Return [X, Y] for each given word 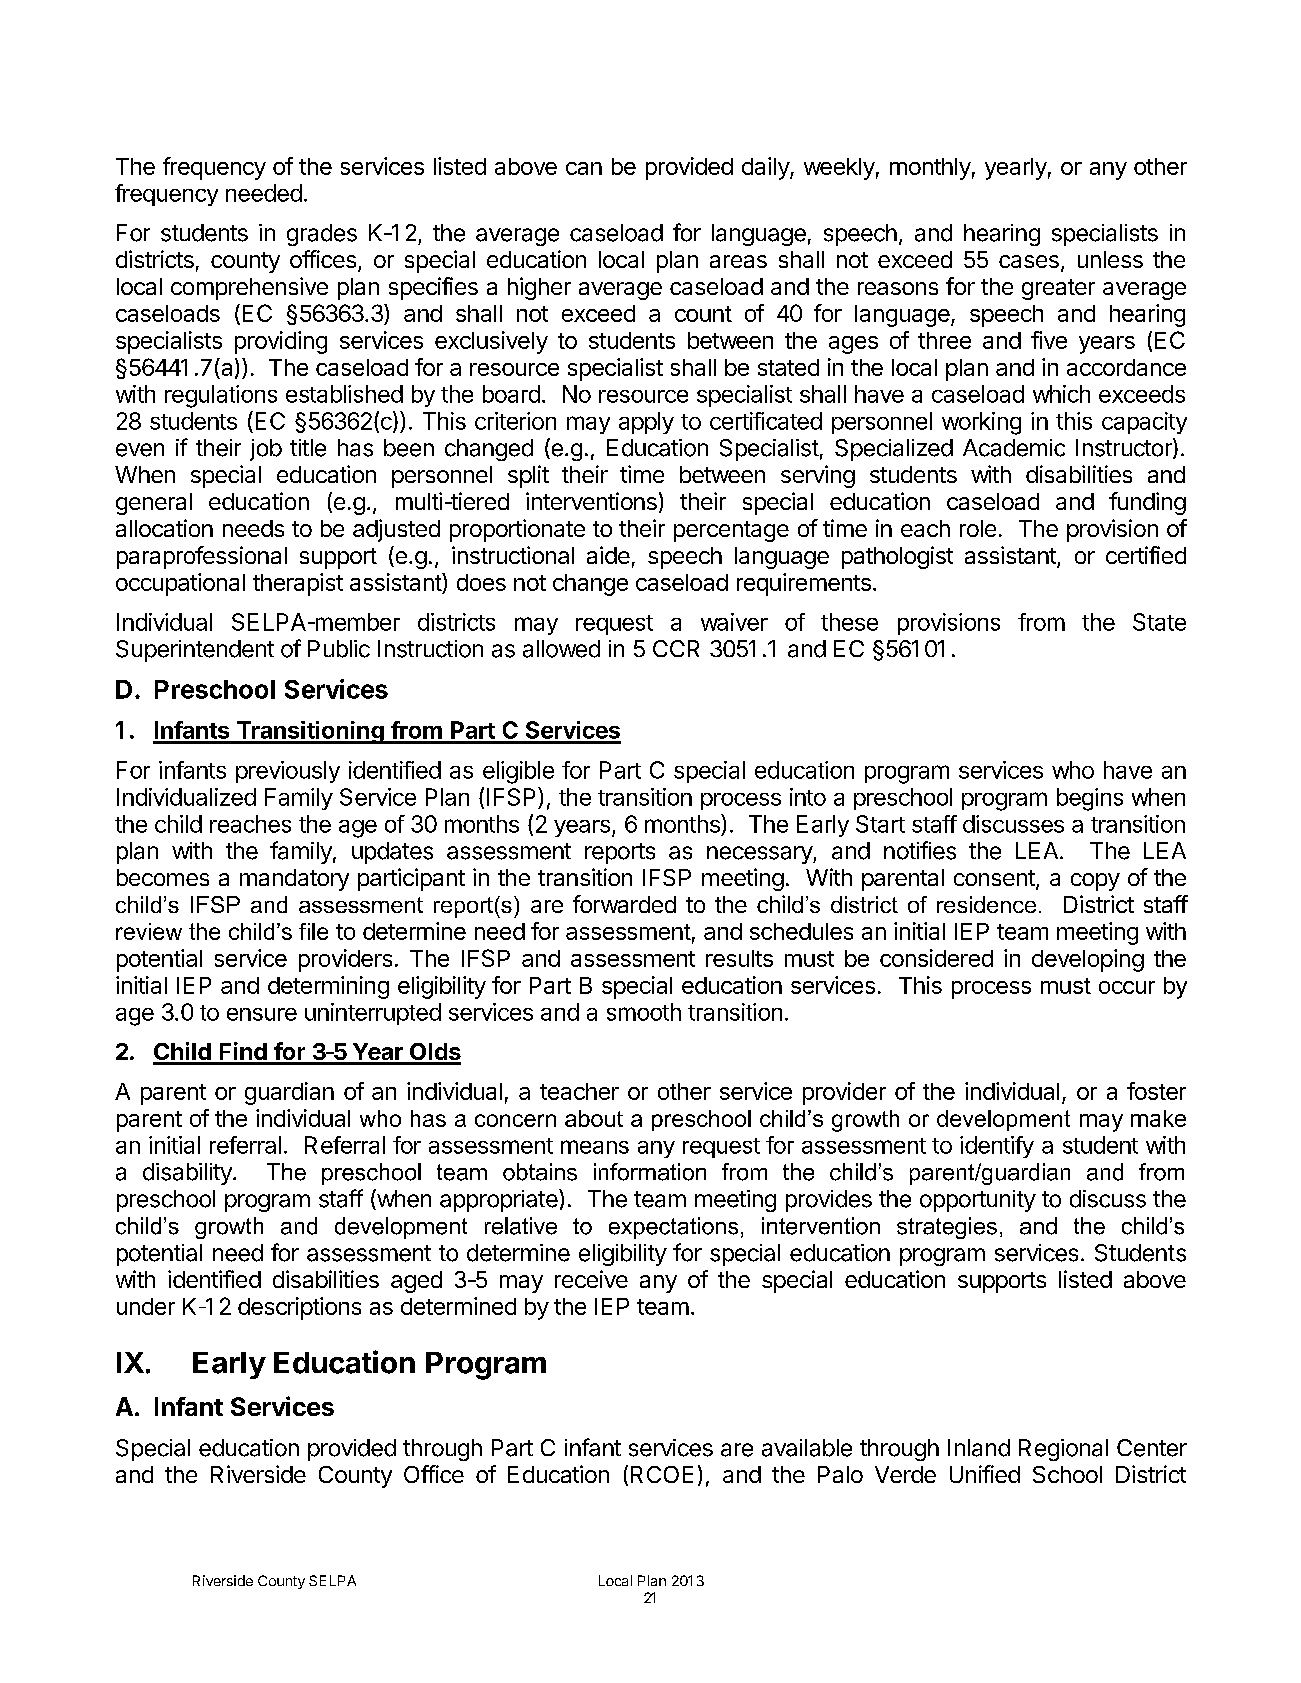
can [584, 168]
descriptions [299, 1308]
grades [322, 235]
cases [1029, 261]
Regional [1063, 1450]
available [807, 1448]
